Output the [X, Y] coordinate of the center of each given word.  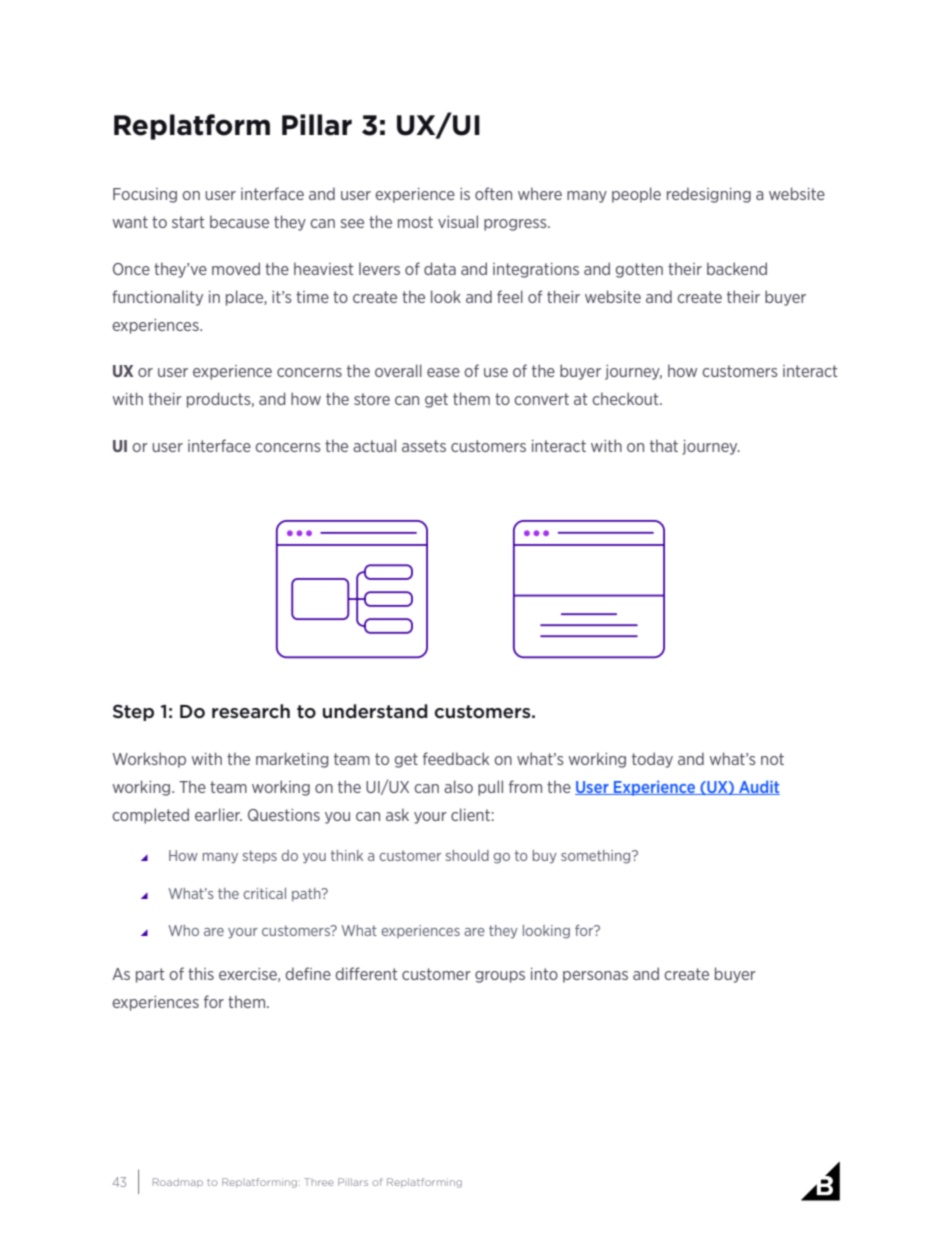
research [251, 711]
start [188, 222]
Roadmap [178, 1183]
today [652, 760]
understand [375, 711]
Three [319, 1182]
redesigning [709, 195]
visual [458, 221]
